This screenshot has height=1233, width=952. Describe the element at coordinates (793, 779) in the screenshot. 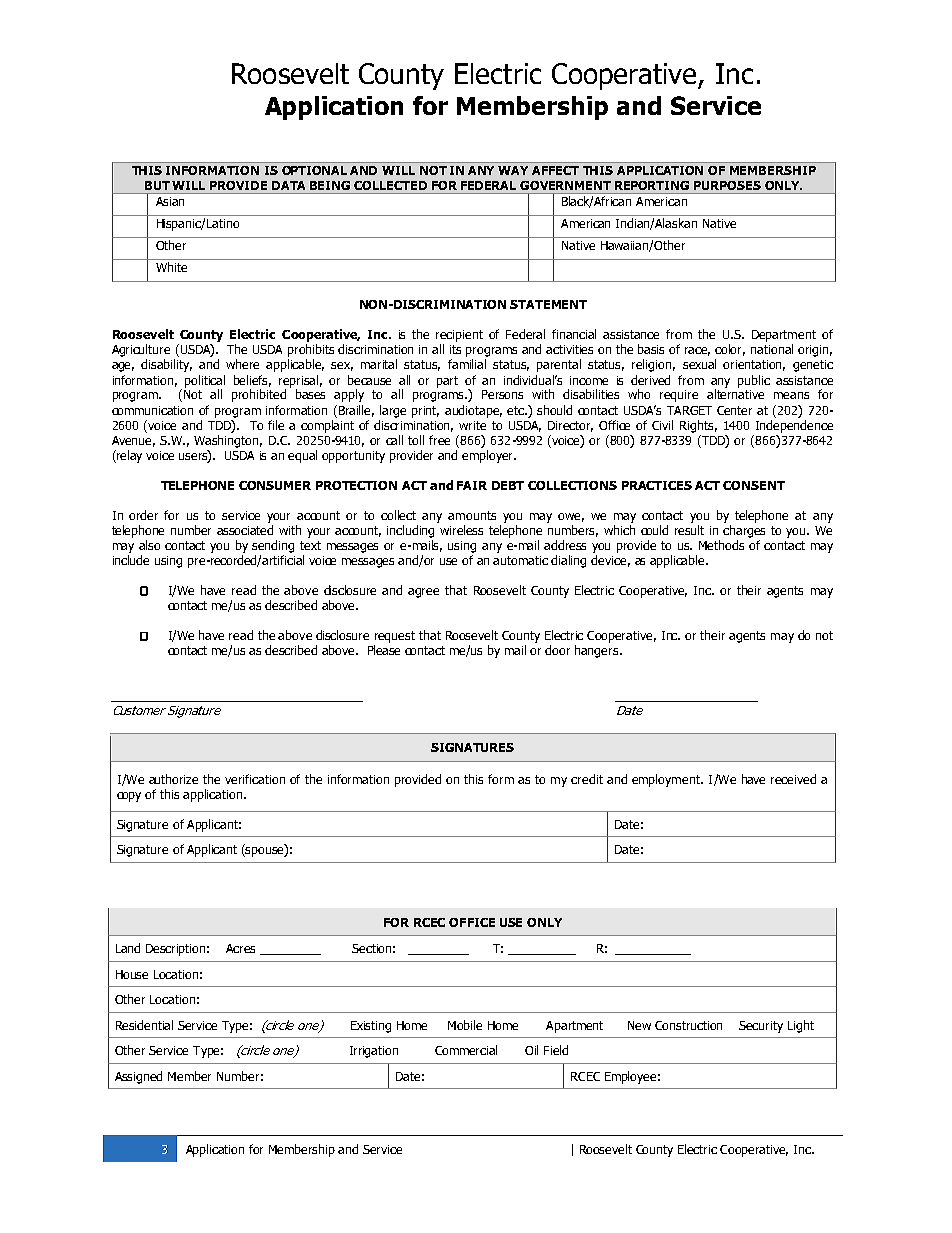

I see `received` at that location.
